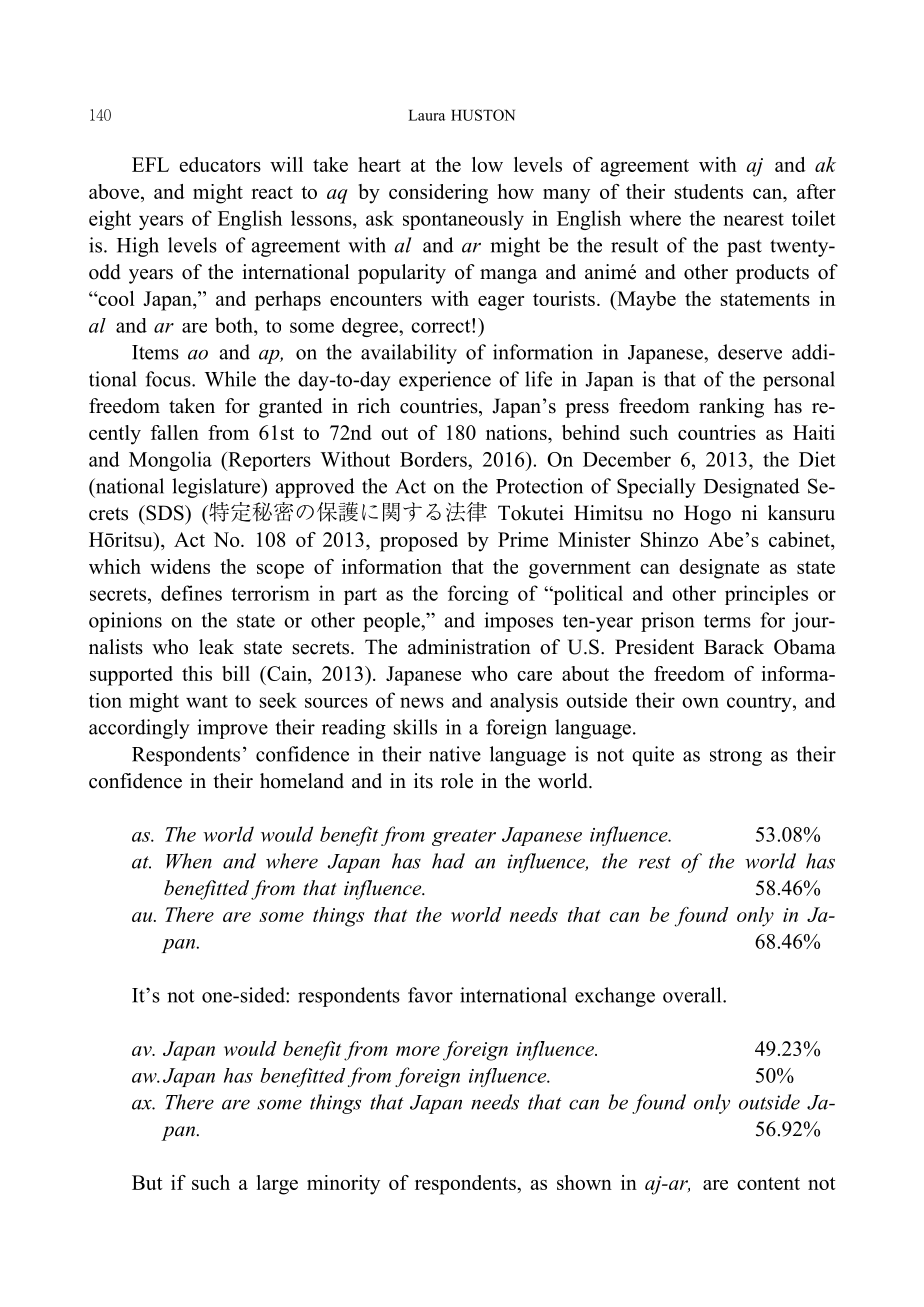 The image size is (924, 1307). I want to click on imposes, so click(518, 622).
